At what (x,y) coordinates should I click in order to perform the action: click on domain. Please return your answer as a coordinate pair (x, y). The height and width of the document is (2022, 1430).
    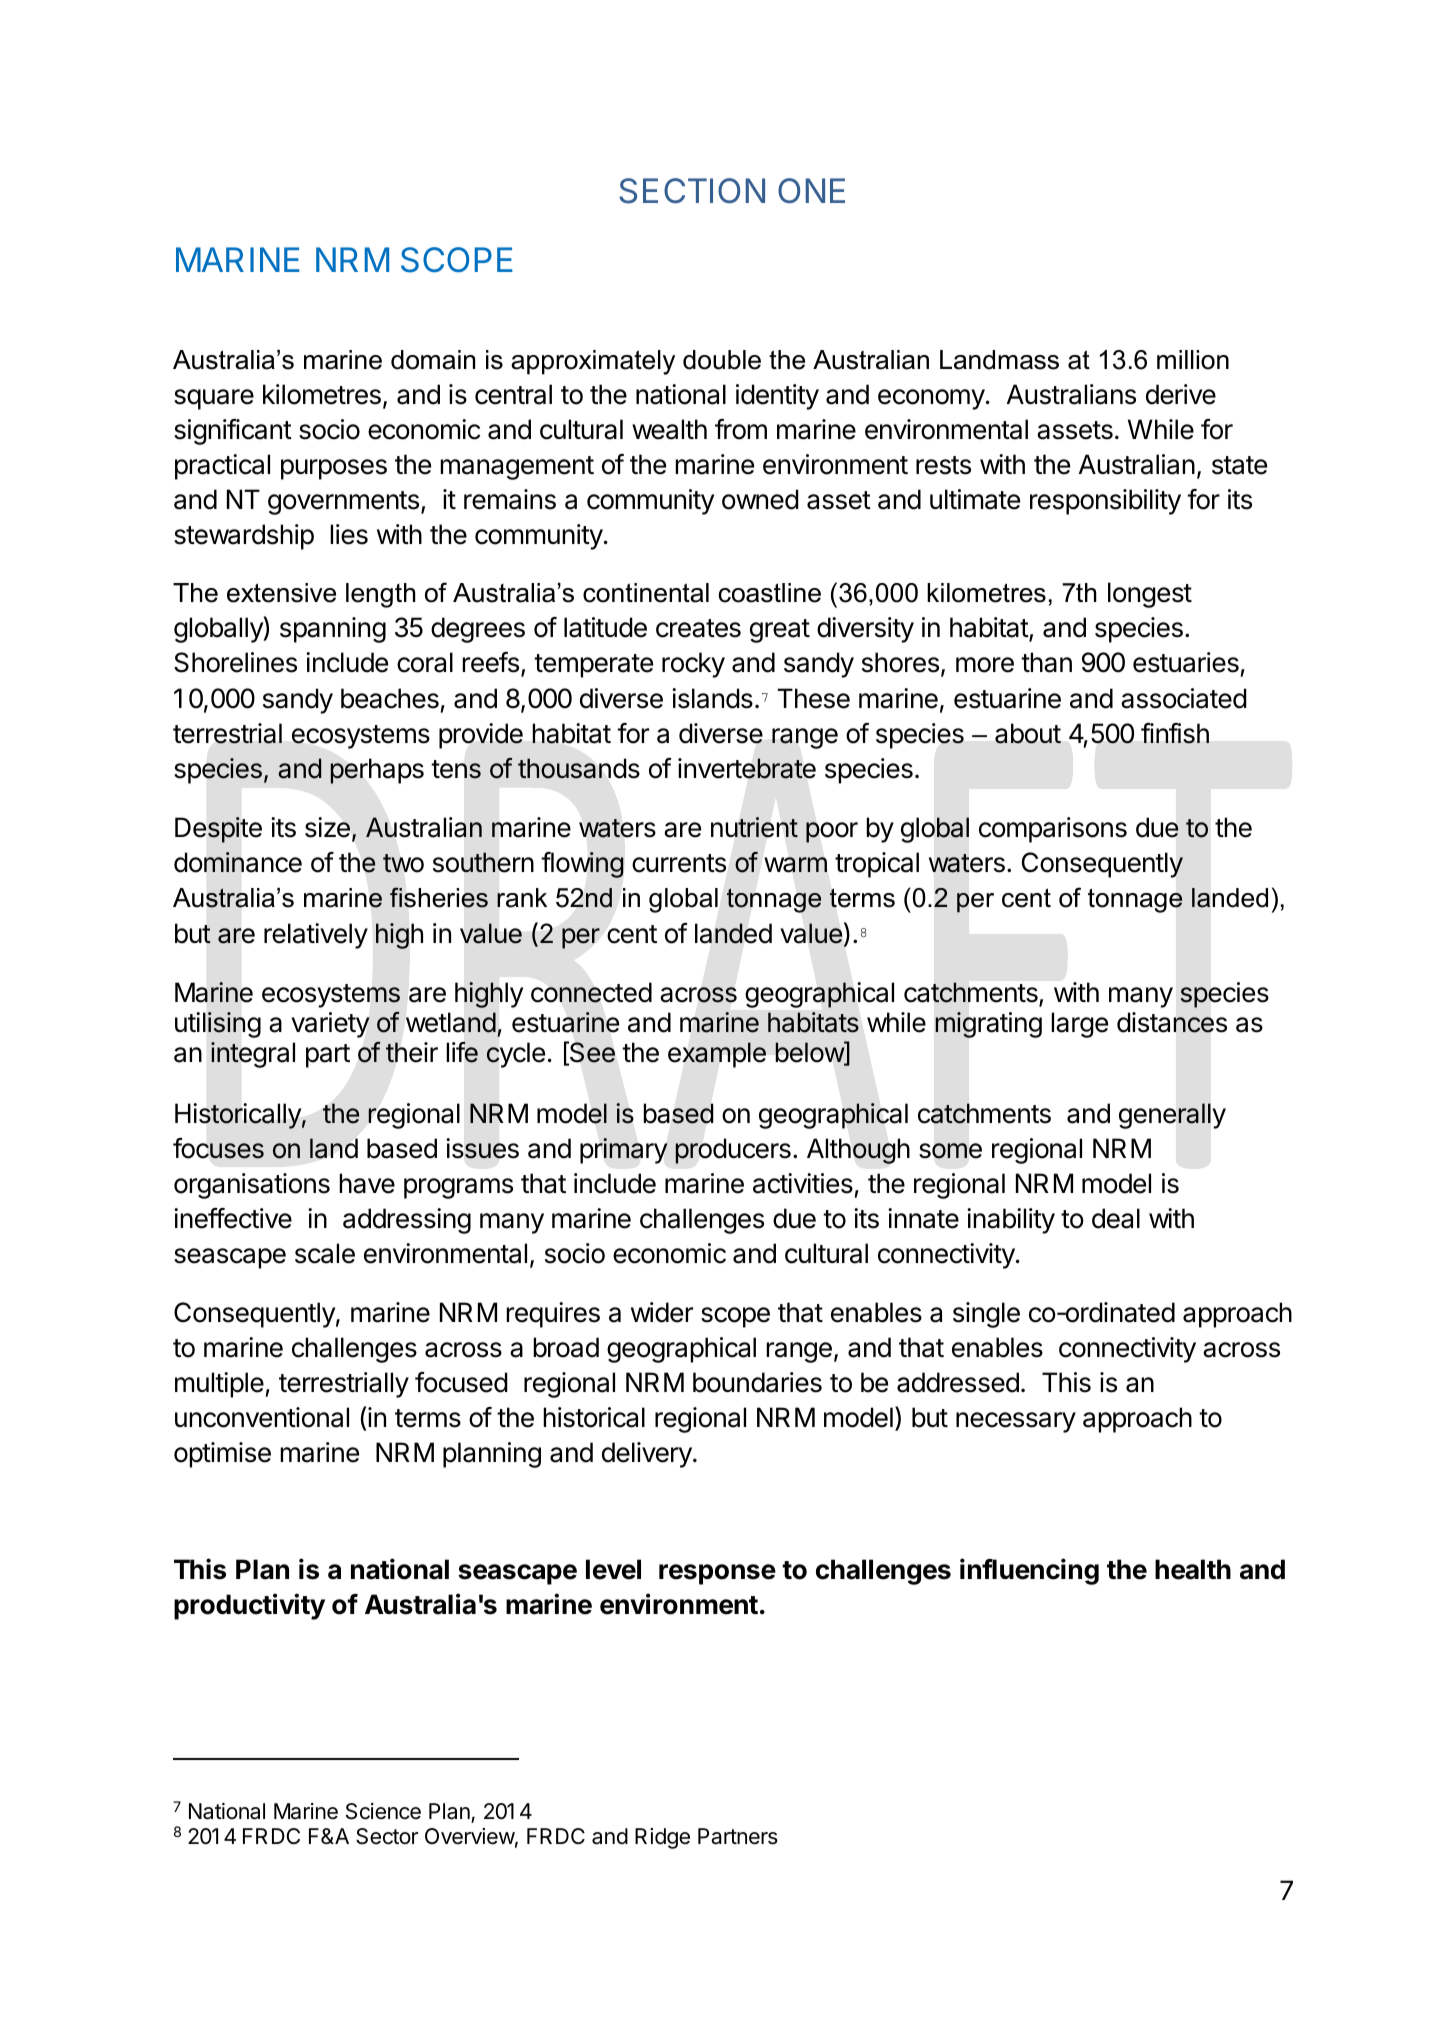
    Looking at the image, I should click on (433, 360).
